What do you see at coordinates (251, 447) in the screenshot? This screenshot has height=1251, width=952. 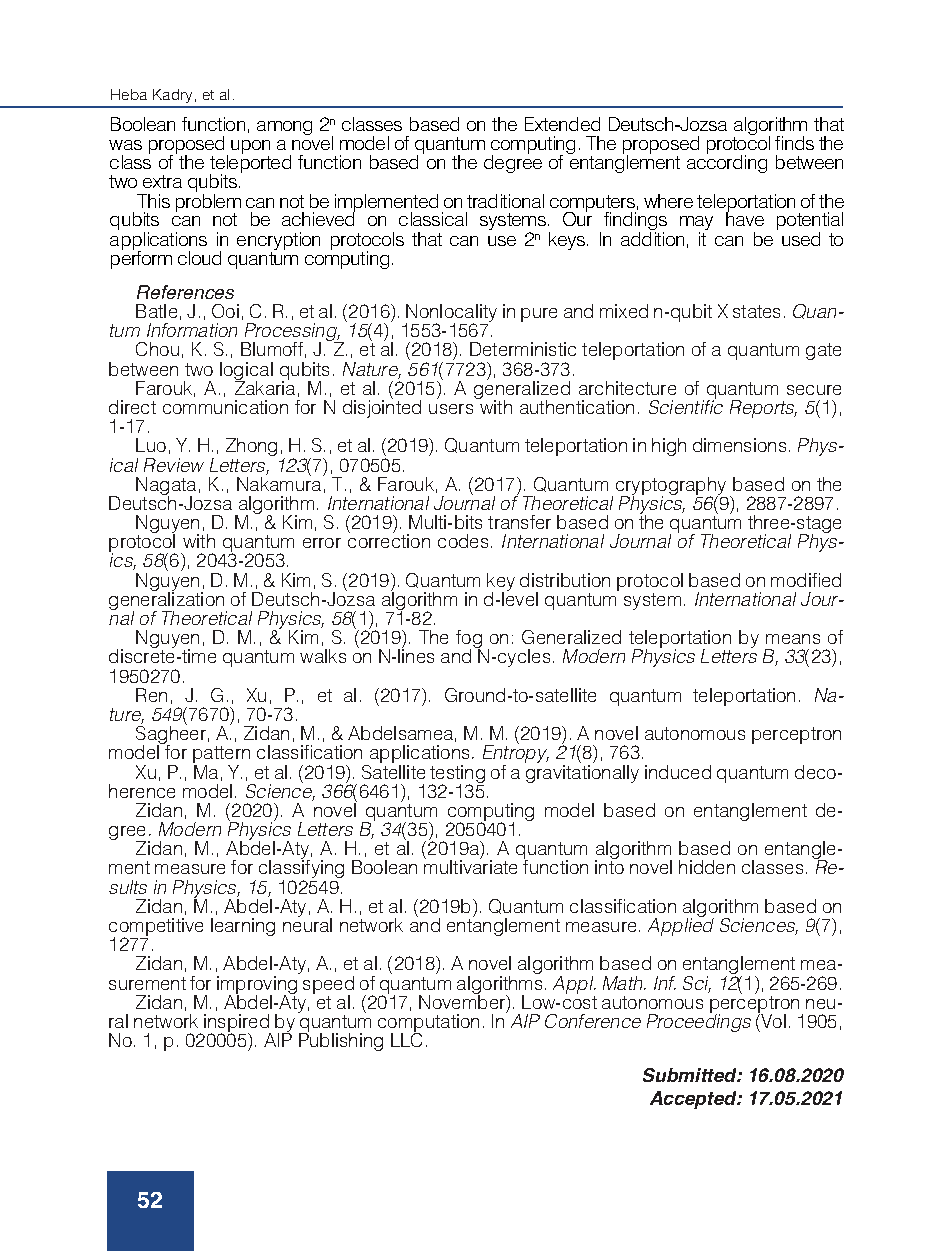 I see `Zhong` at bounding box center [251, 447].
